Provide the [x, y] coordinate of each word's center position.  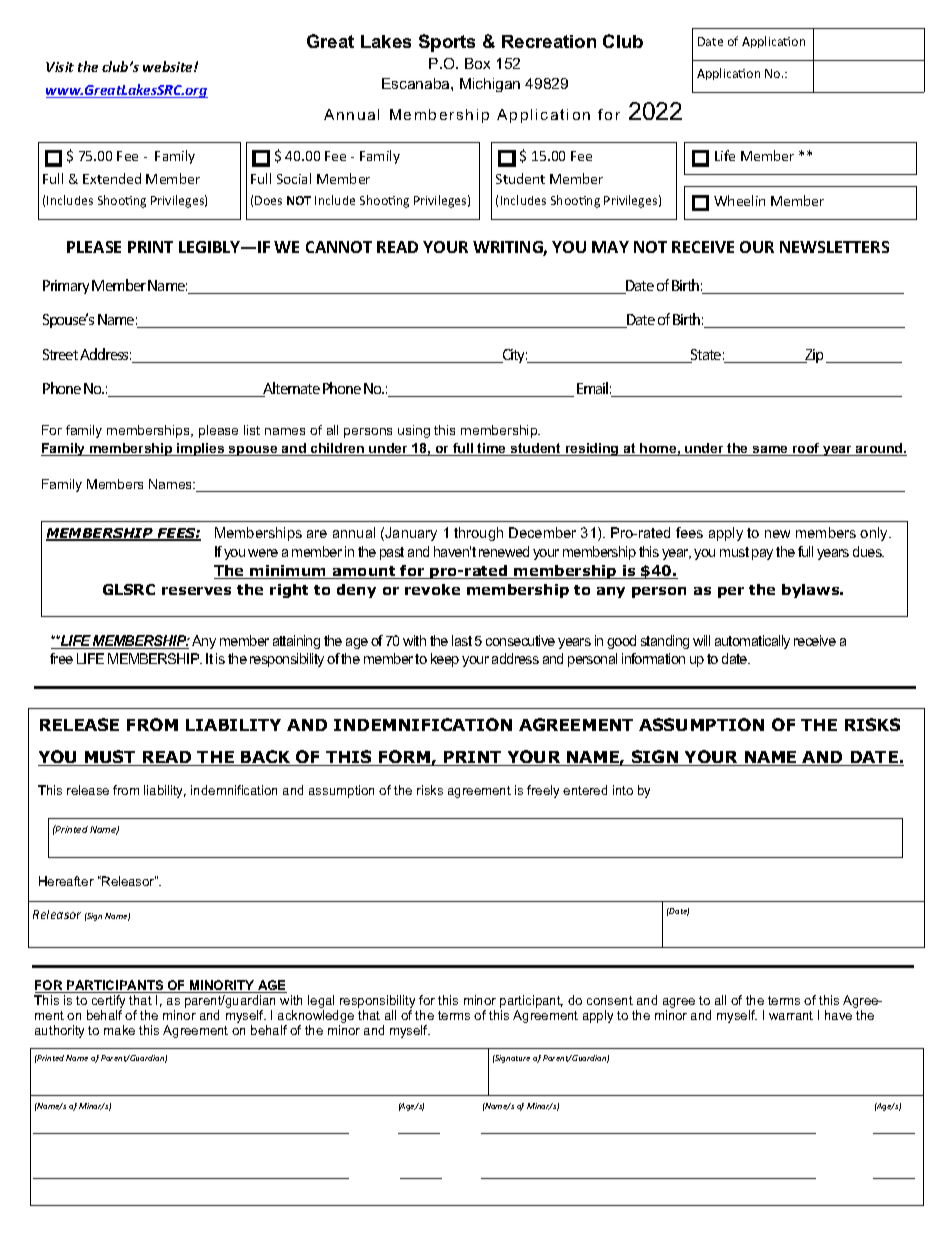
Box [477, 63]
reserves [196, 591]
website [169, 66]
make [119, 1030]
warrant [791, 1015]
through [478, 534]
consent [610, 1000]
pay [762, 554]
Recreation [549, 41]
